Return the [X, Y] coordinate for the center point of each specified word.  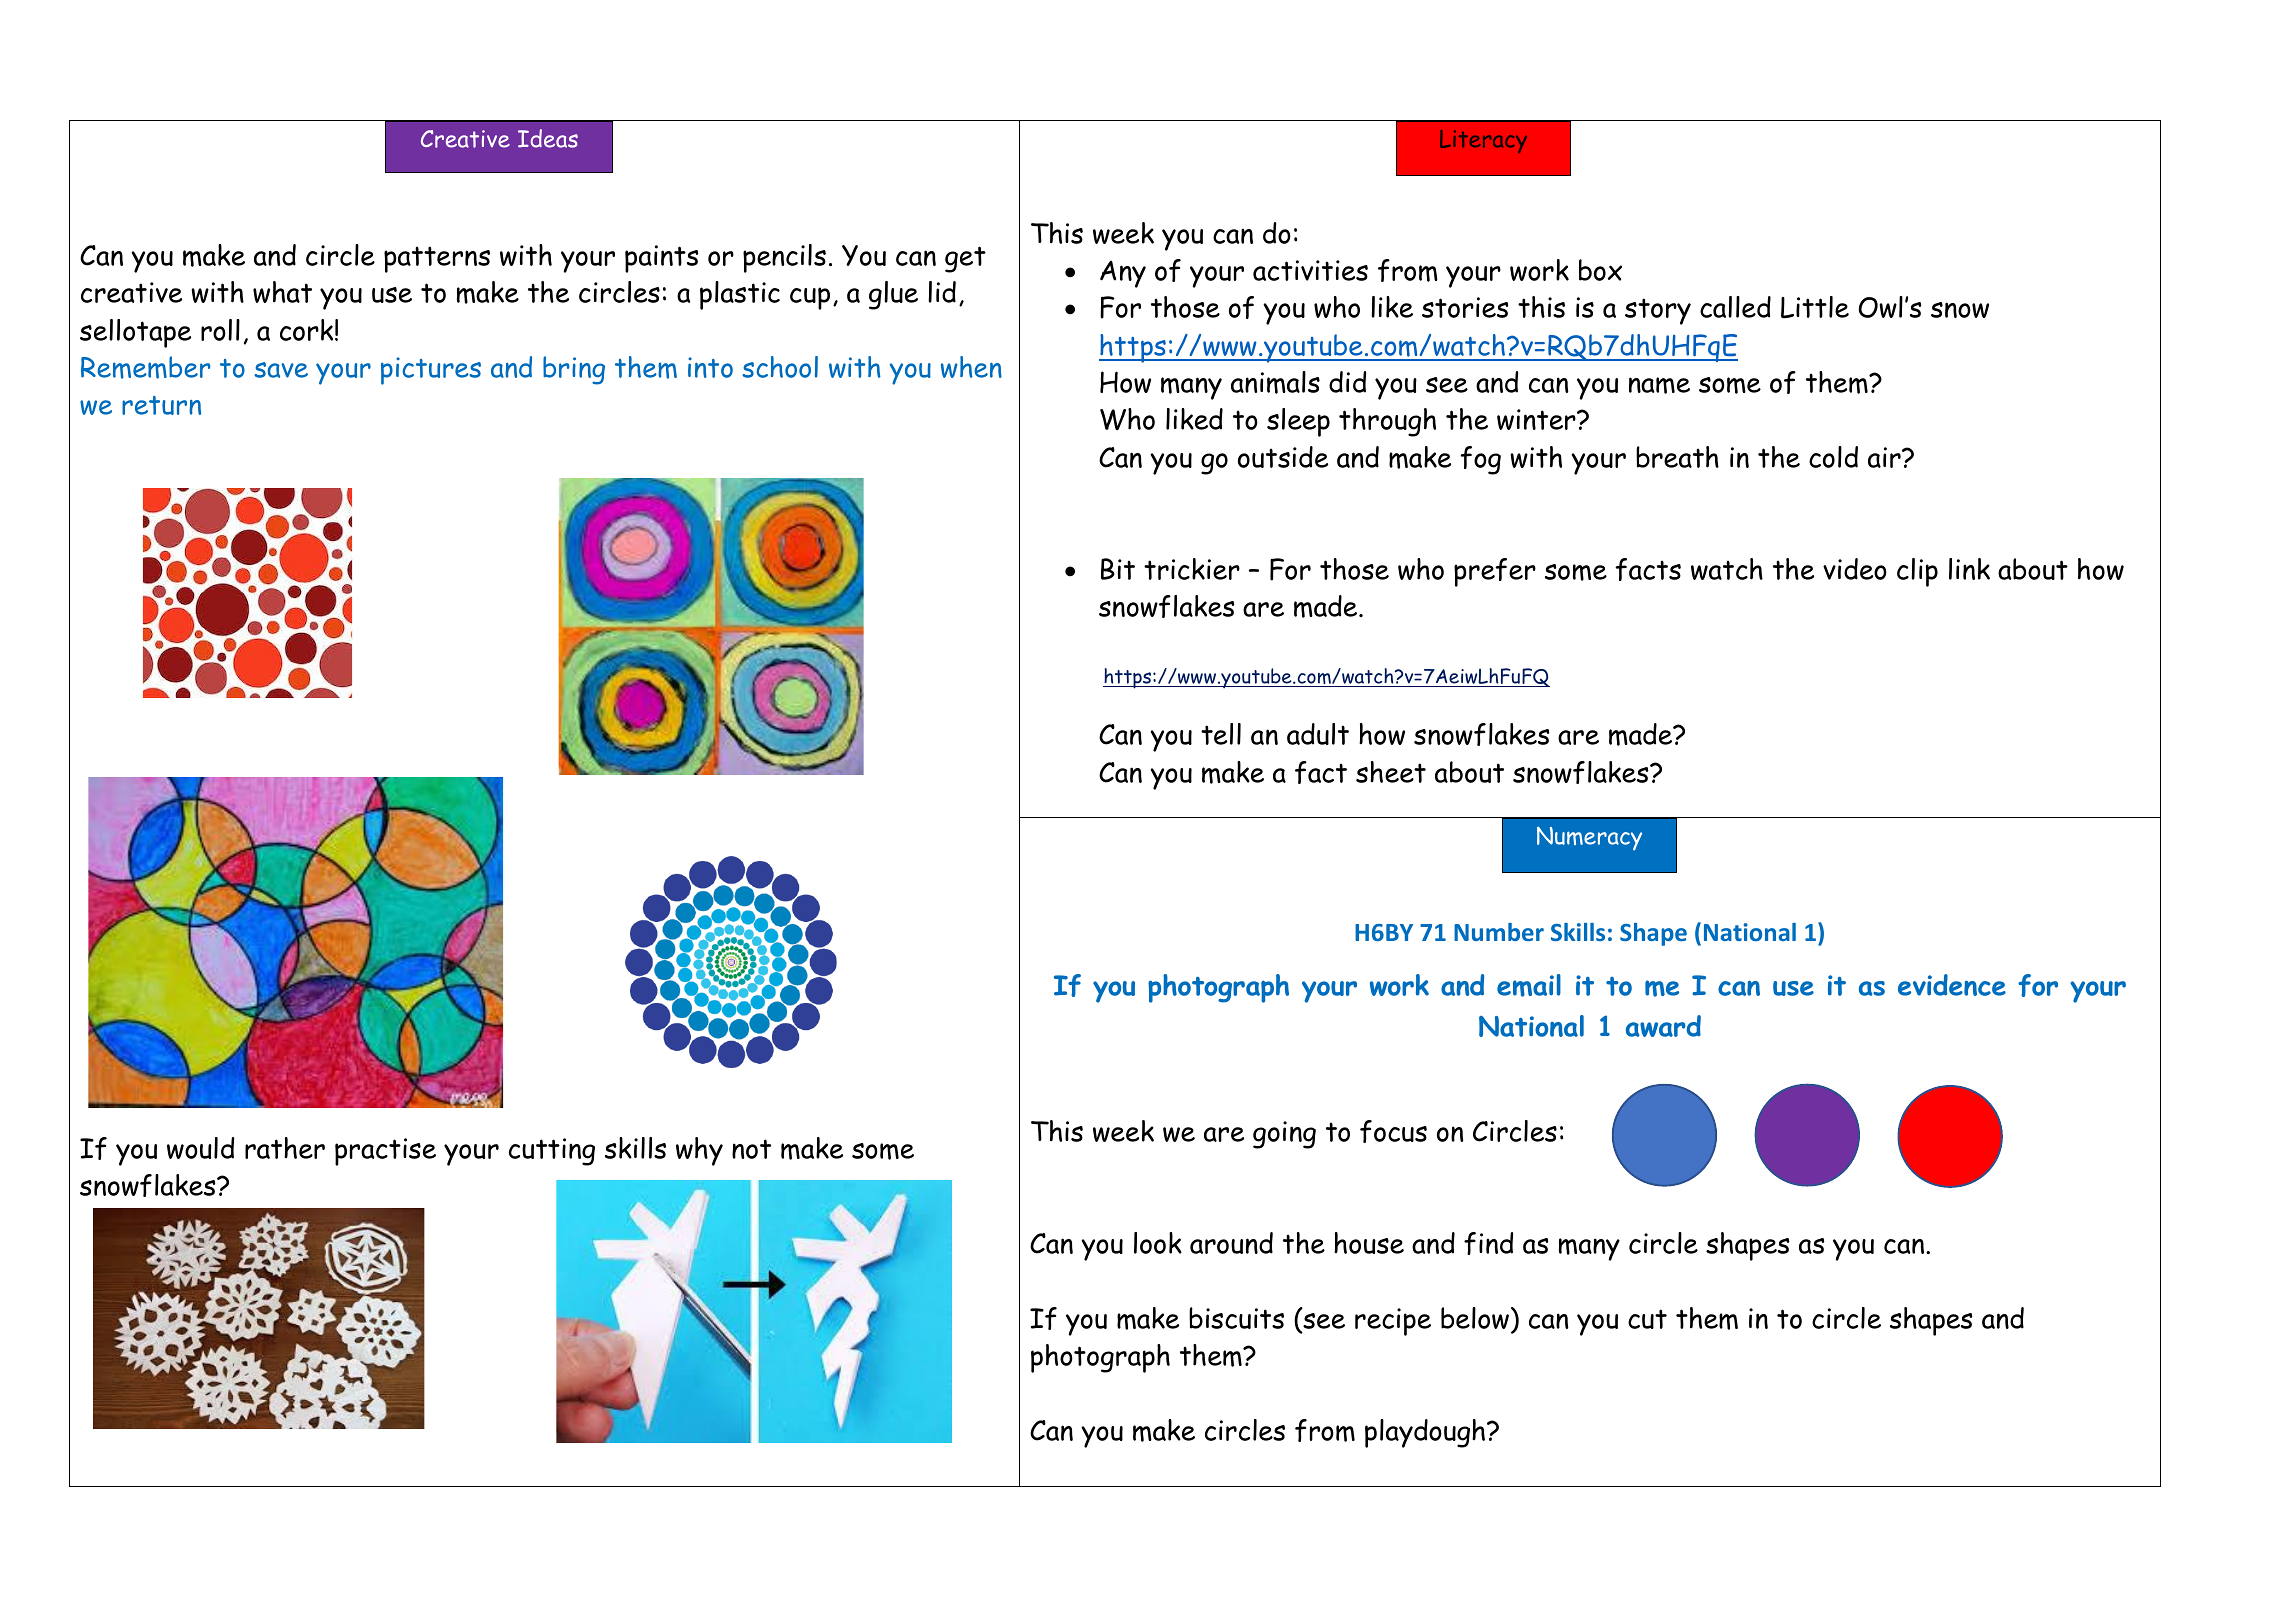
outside [1283, 457]
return [161, 405]
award [1663, 1026]
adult [1318, 734]
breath [1677, 457]
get [965, 259]
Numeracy [1589, 839]
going [1284, 1135]
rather [285, 1148]
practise [385, 1152]
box [1600, 270]
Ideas [548, 138]
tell [1221, 734]
